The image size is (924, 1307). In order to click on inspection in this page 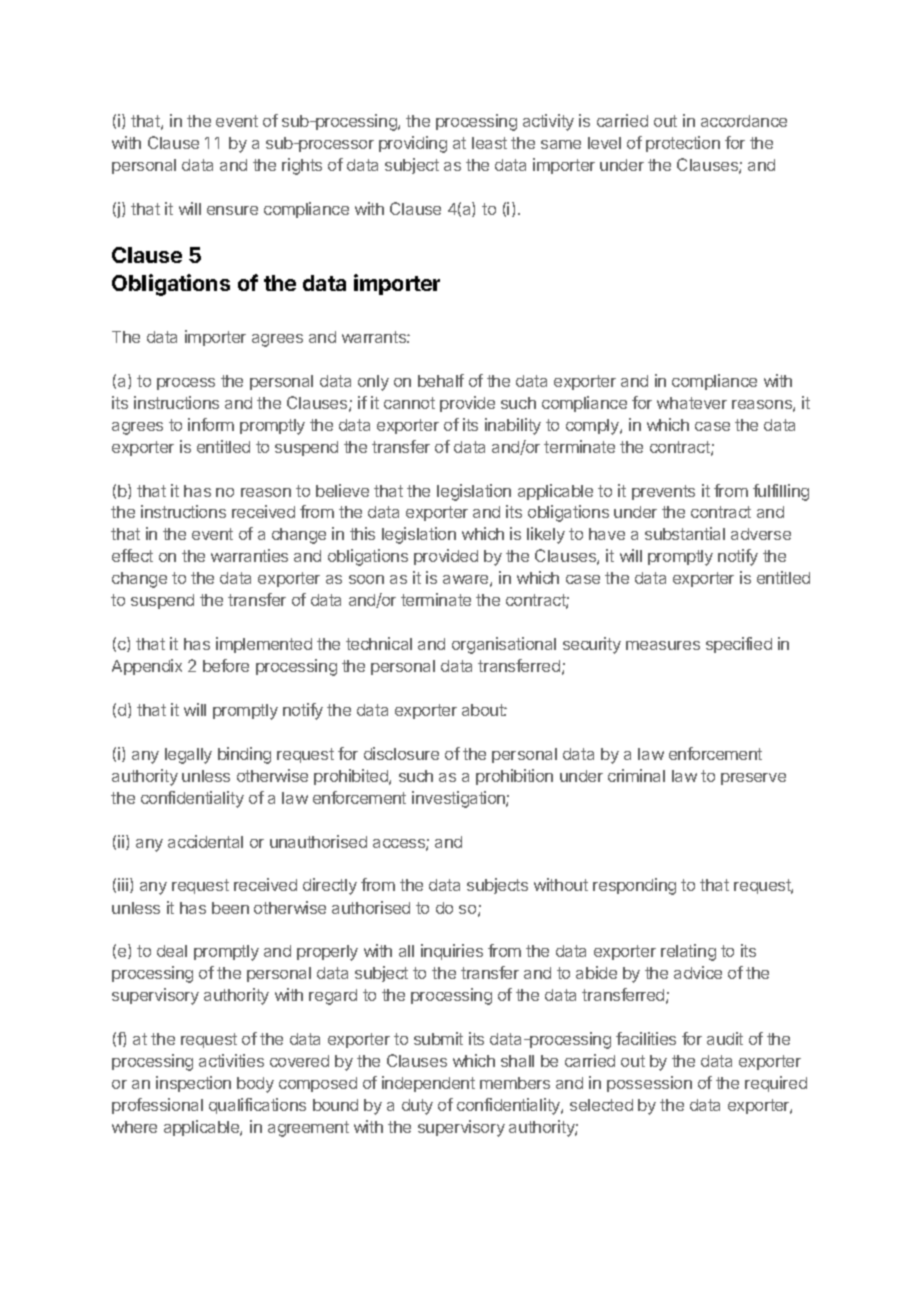, I will do `click(193, 1084)`.
